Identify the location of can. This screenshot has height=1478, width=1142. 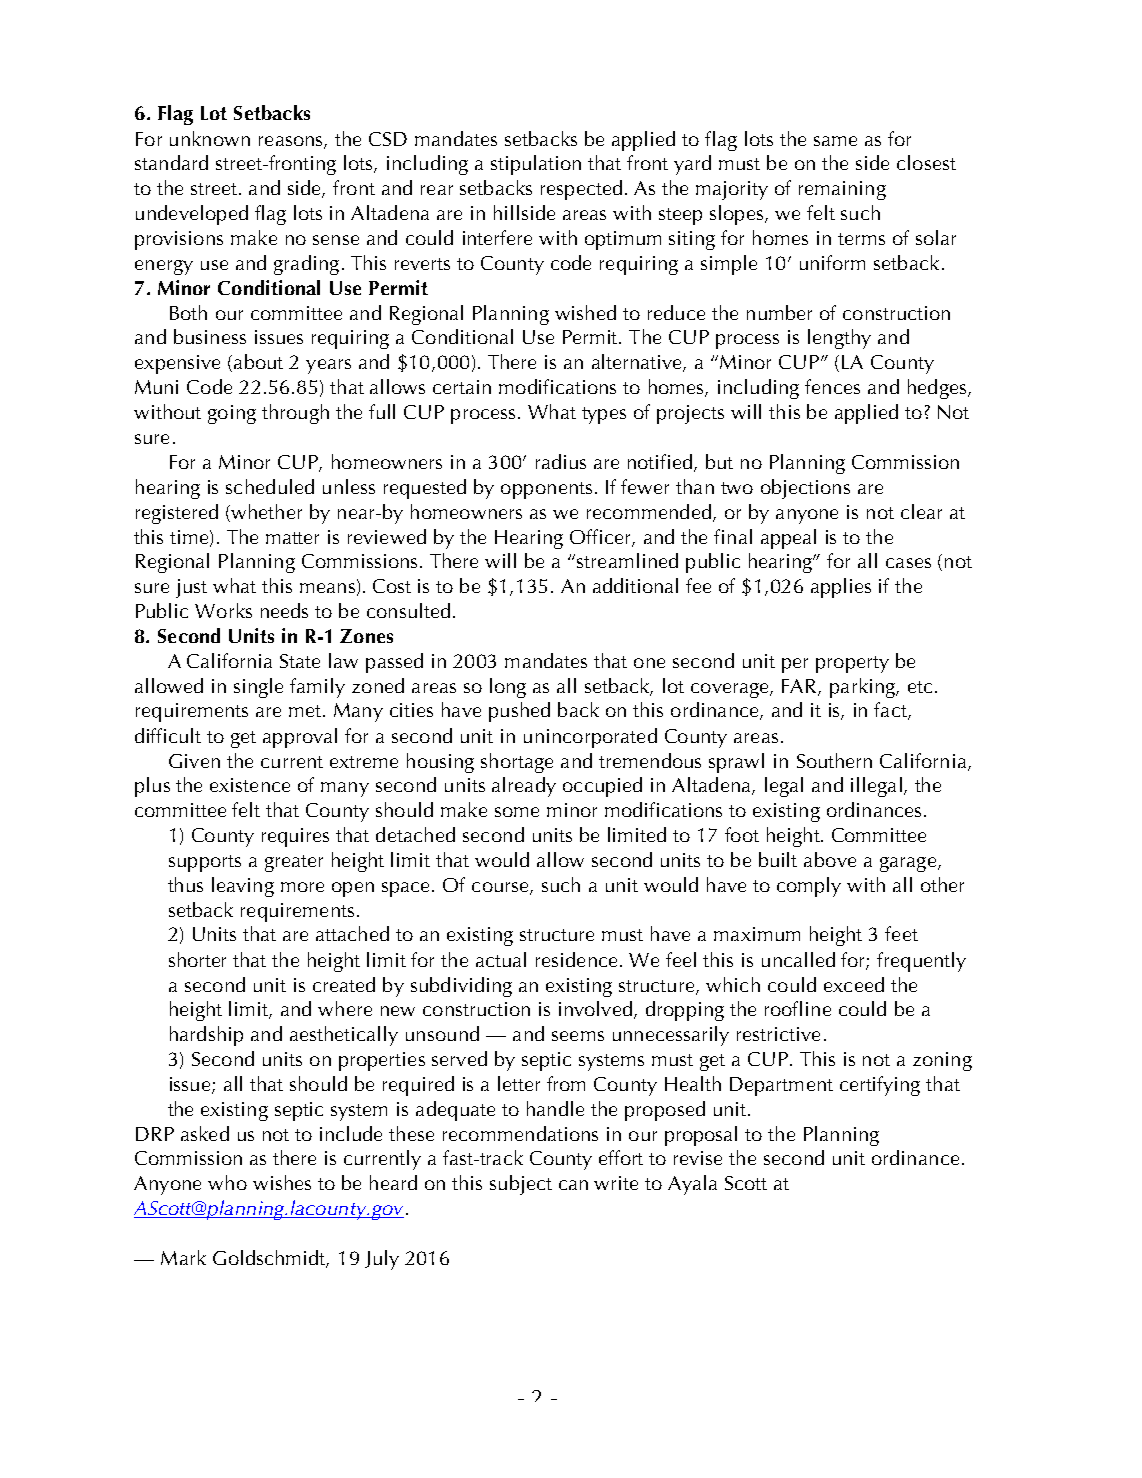
(573, 1185).
